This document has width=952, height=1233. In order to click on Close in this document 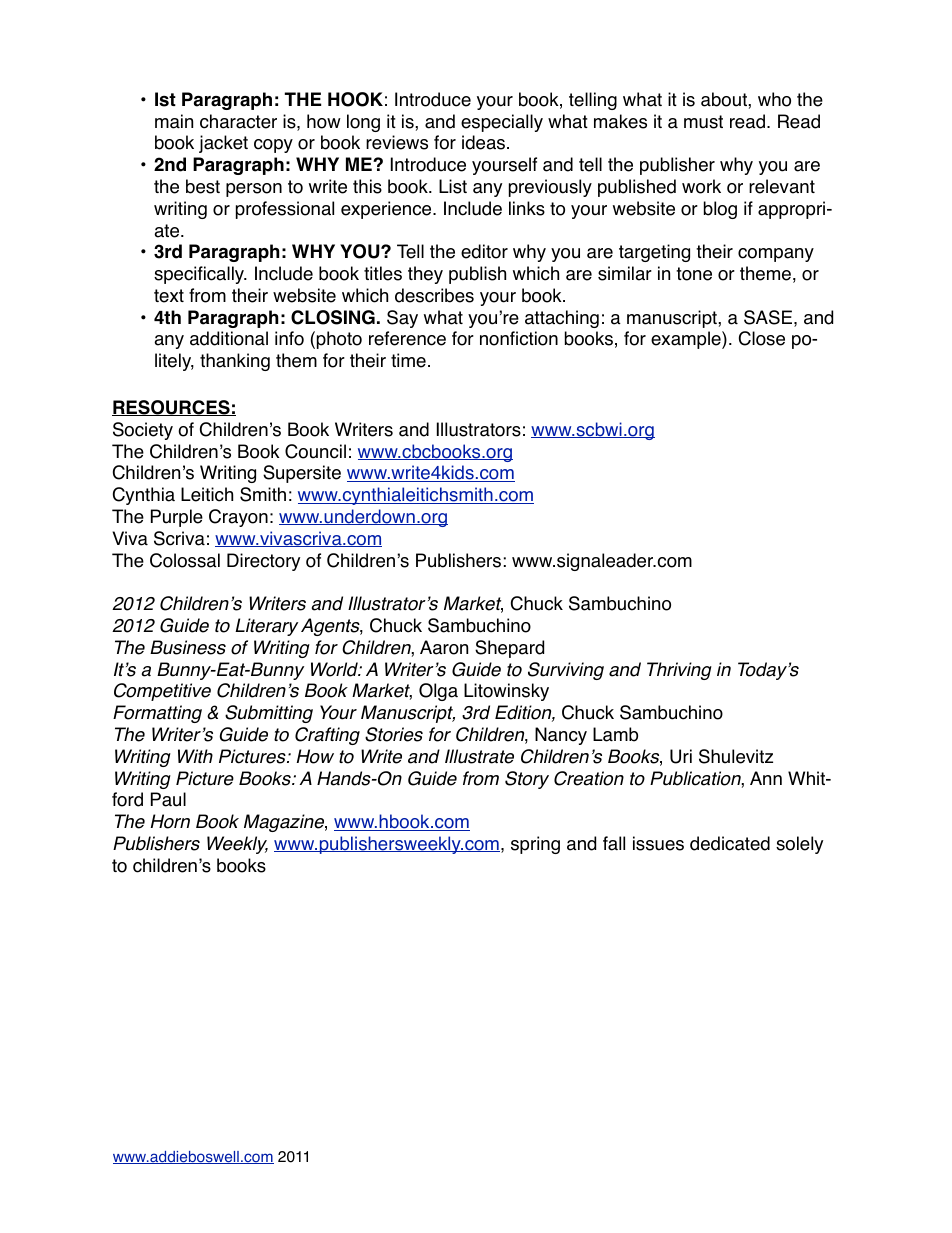, I will do `click(762, 338)`.
